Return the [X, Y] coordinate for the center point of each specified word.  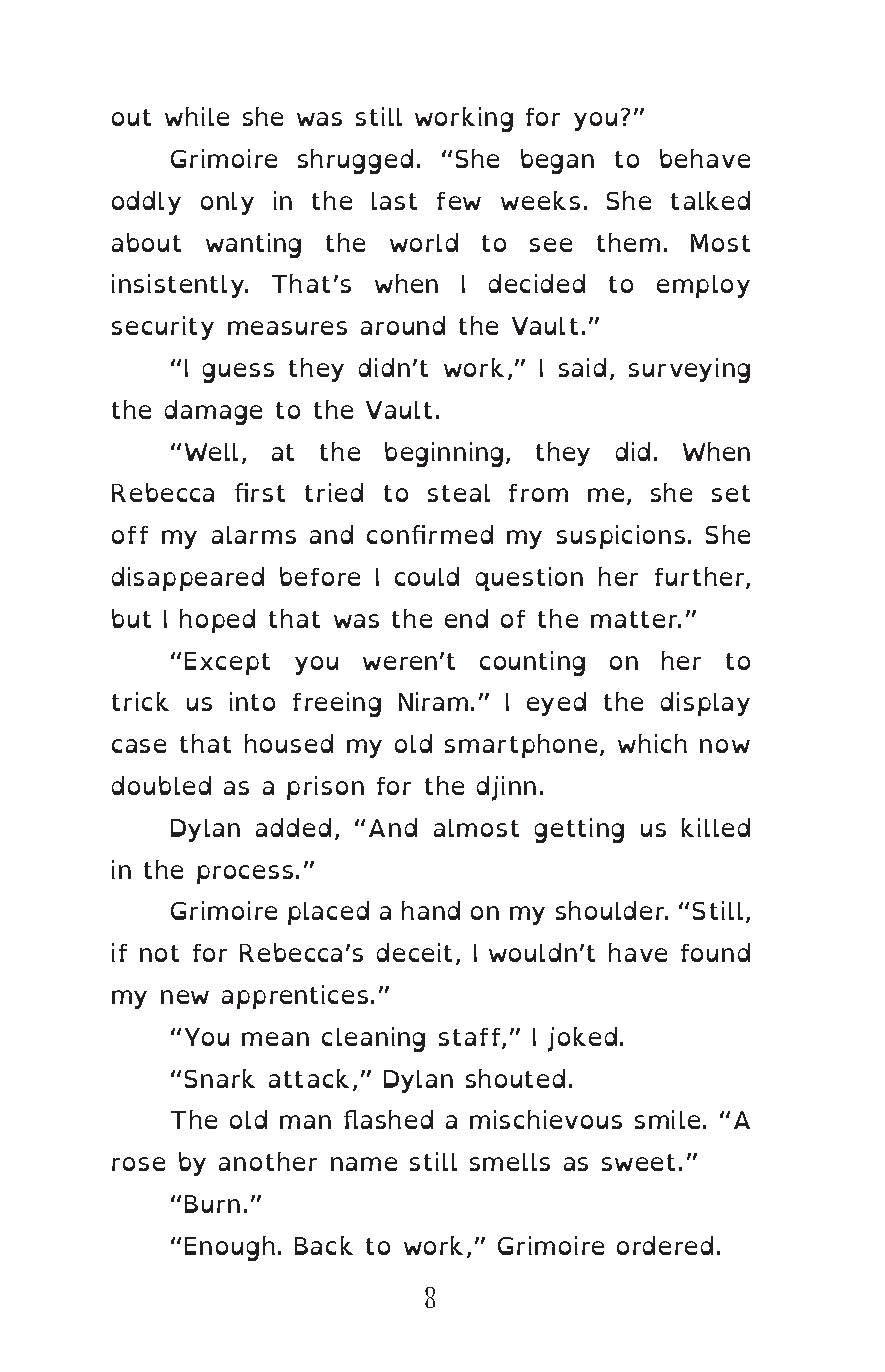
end [466, 618]
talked [710, 200]
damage [213, 412]
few [459, 201]
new [185, 997]
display [705, 704]
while [197, 116]
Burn [212, 1204]
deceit [414, 952]
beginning [444, 454]
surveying [689, 370]
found [715, 952]
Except [227, 663]
